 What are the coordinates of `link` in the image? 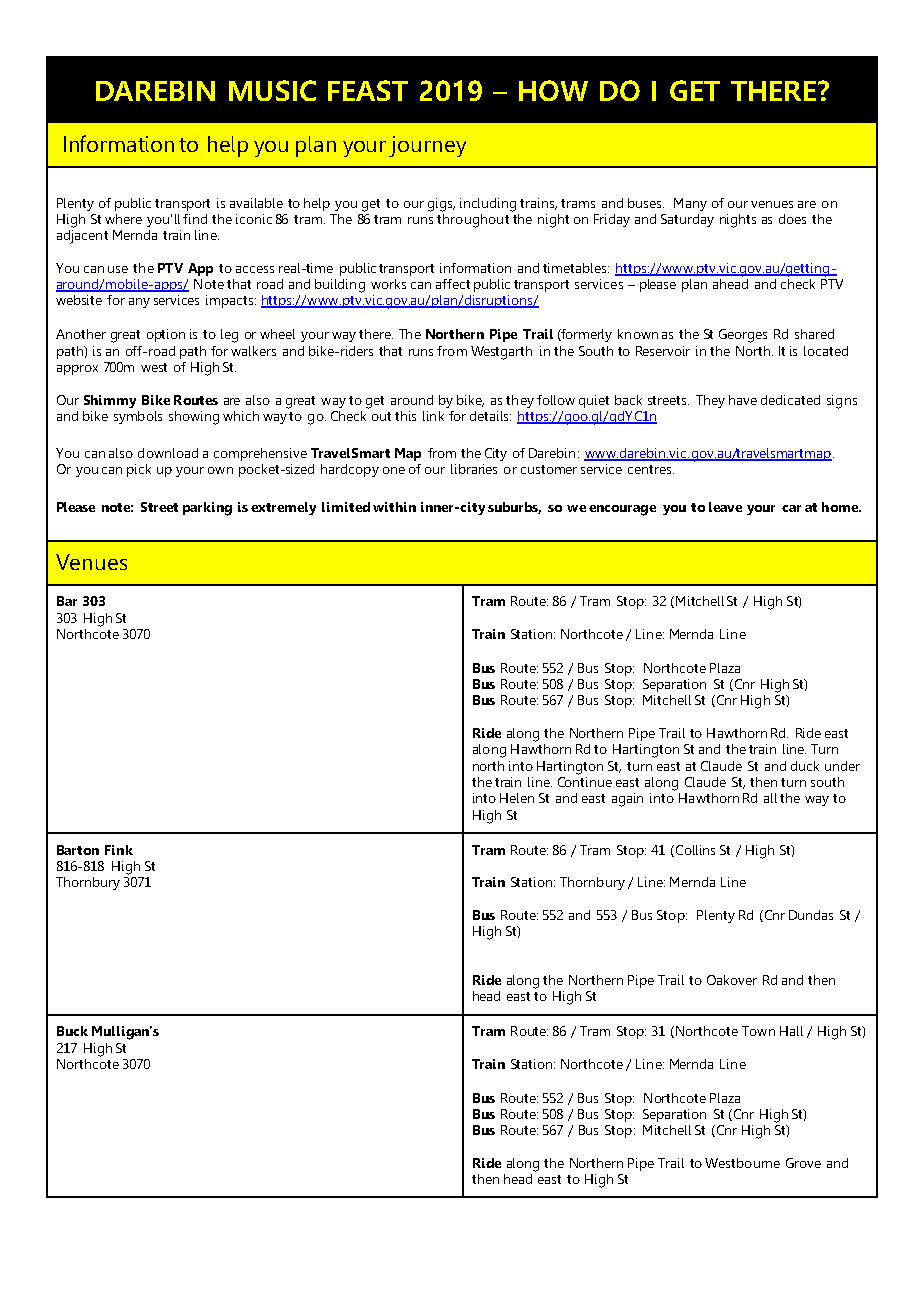 It's located at (433, 416).
